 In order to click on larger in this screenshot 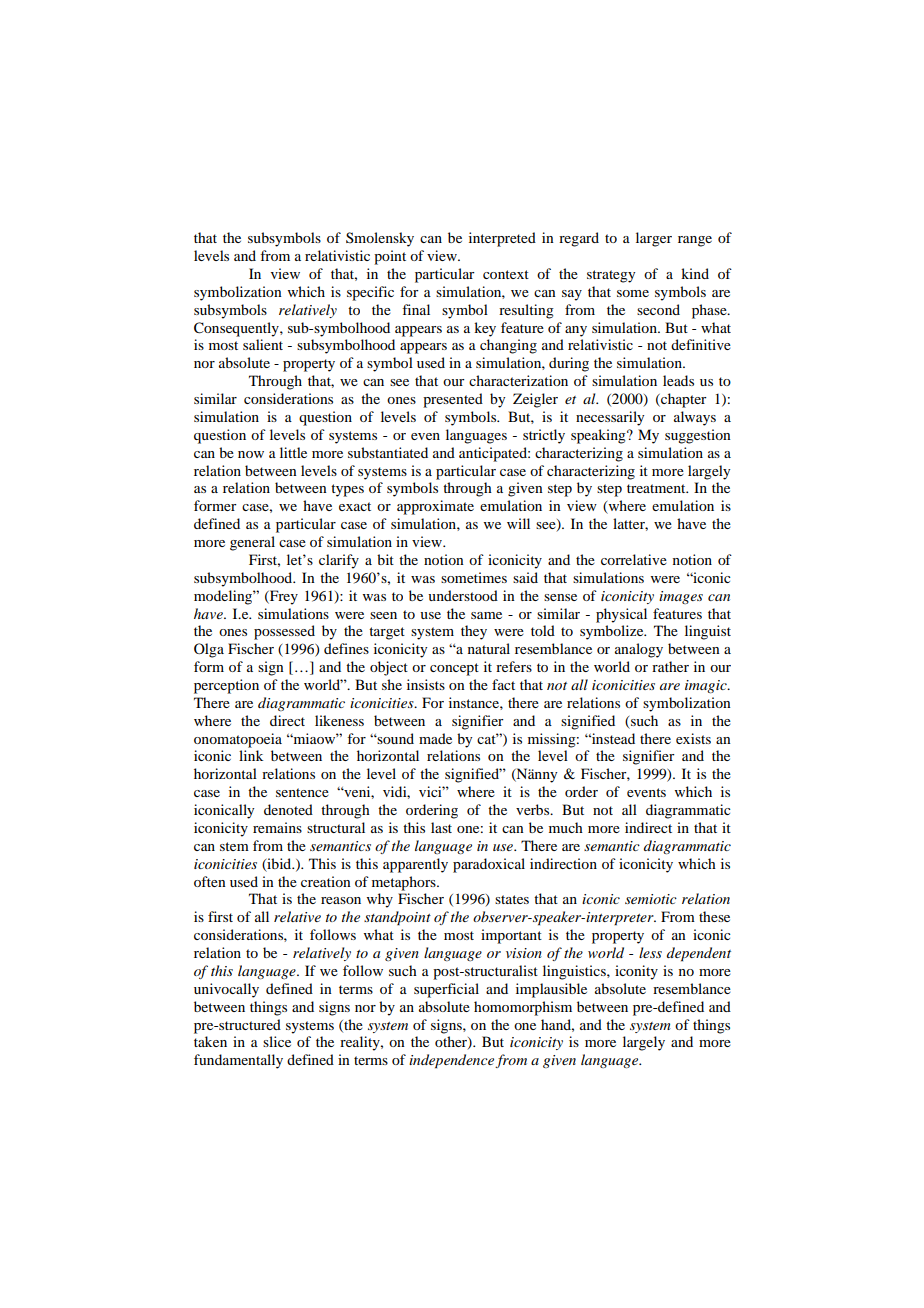, I will do `click(654, 239)`.
